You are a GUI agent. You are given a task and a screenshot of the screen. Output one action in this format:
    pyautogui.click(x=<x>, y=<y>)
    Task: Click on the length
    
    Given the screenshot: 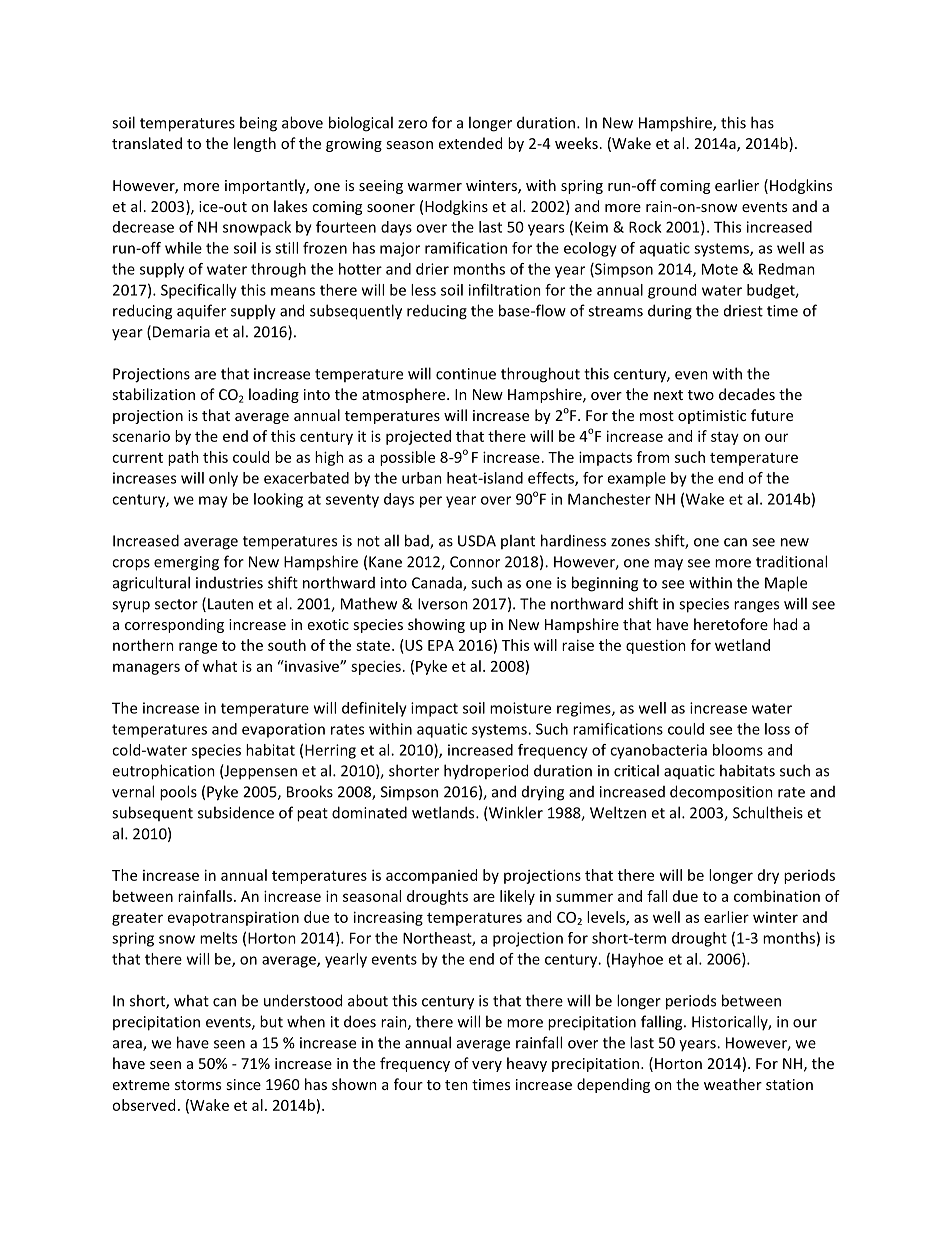 What is the action you would take?
    pyautogui.click(x=255, y=144)
